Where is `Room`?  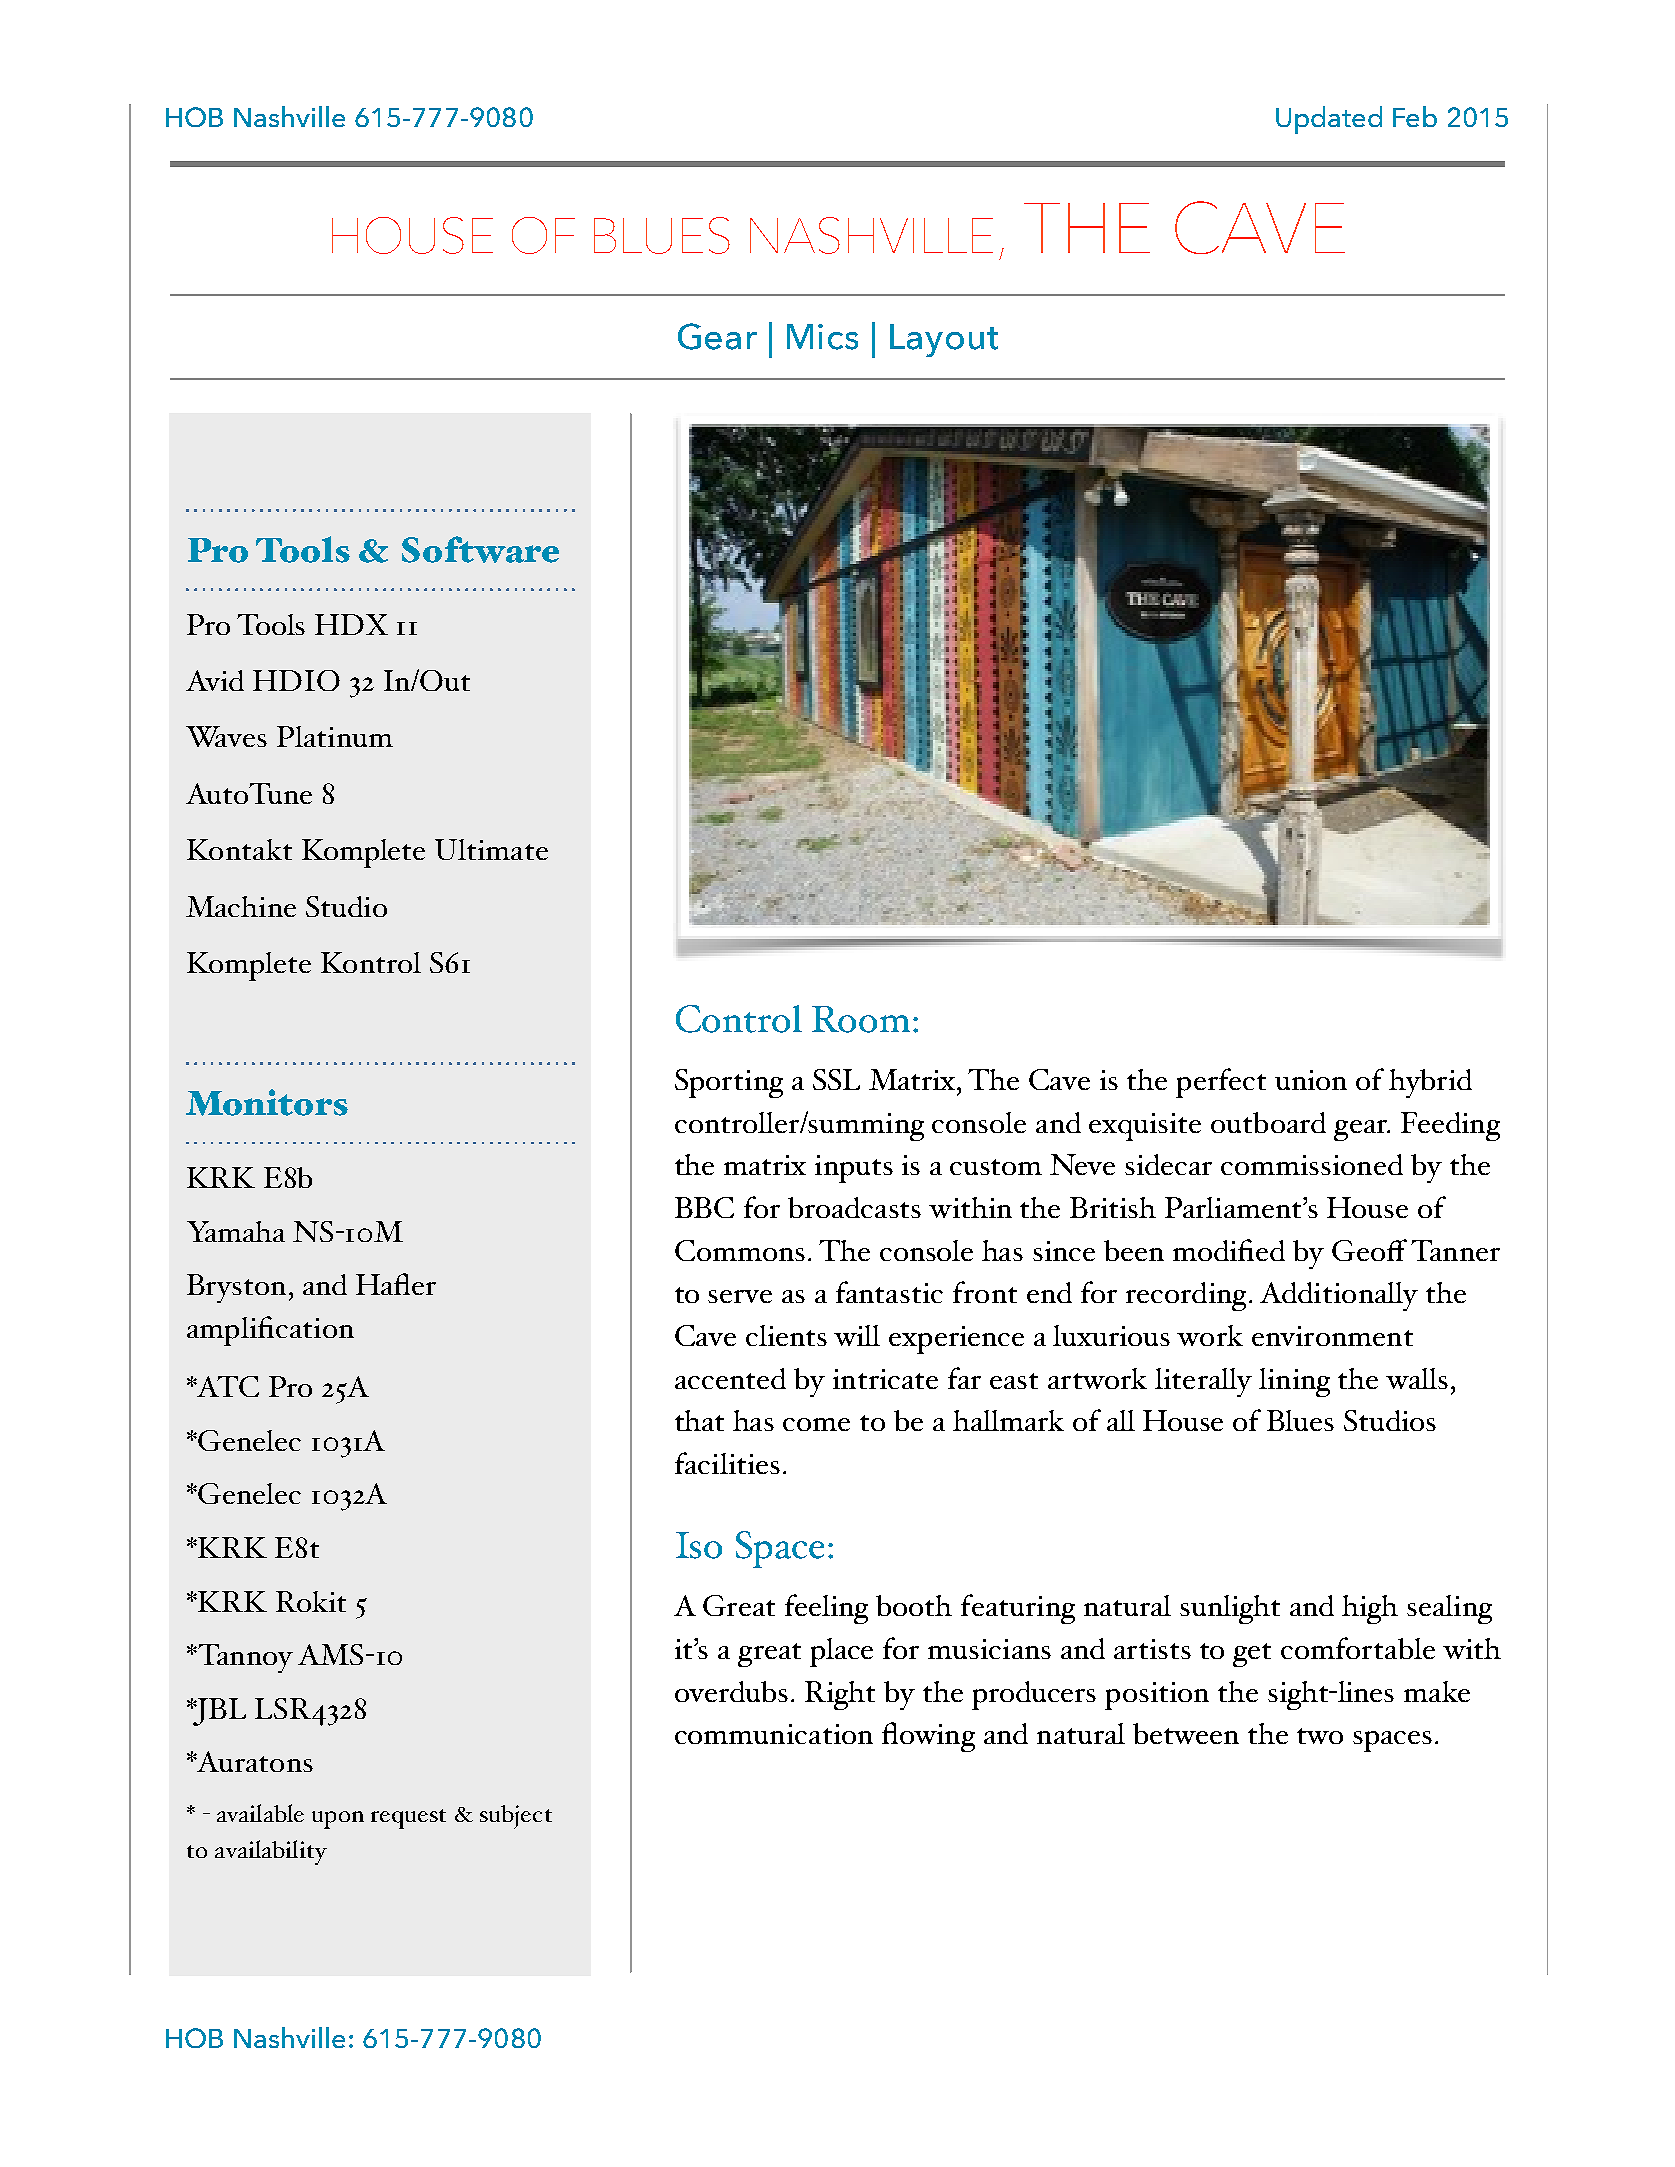
Room is located at coordinates (861, 1019).
